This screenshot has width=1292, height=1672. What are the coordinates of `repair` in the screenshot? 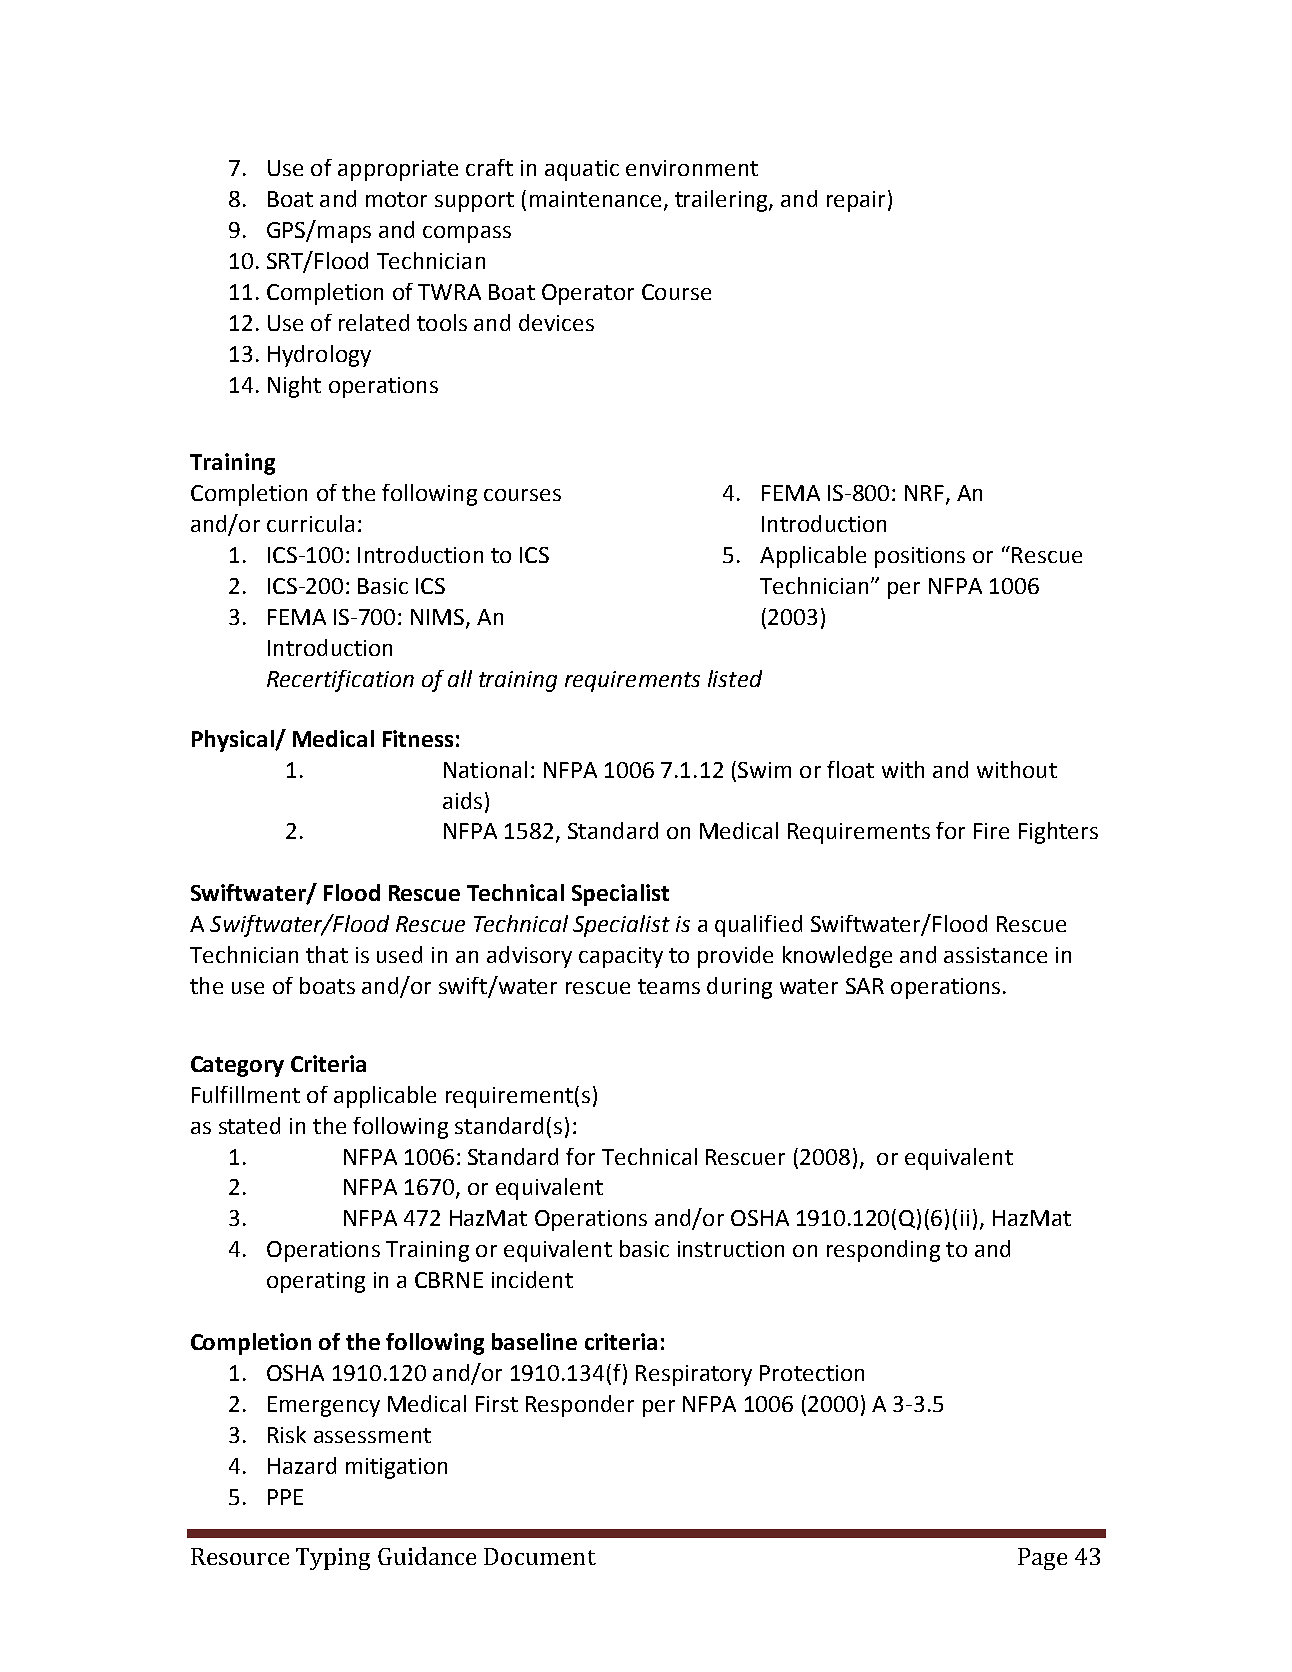 It's located at (856, 201).
